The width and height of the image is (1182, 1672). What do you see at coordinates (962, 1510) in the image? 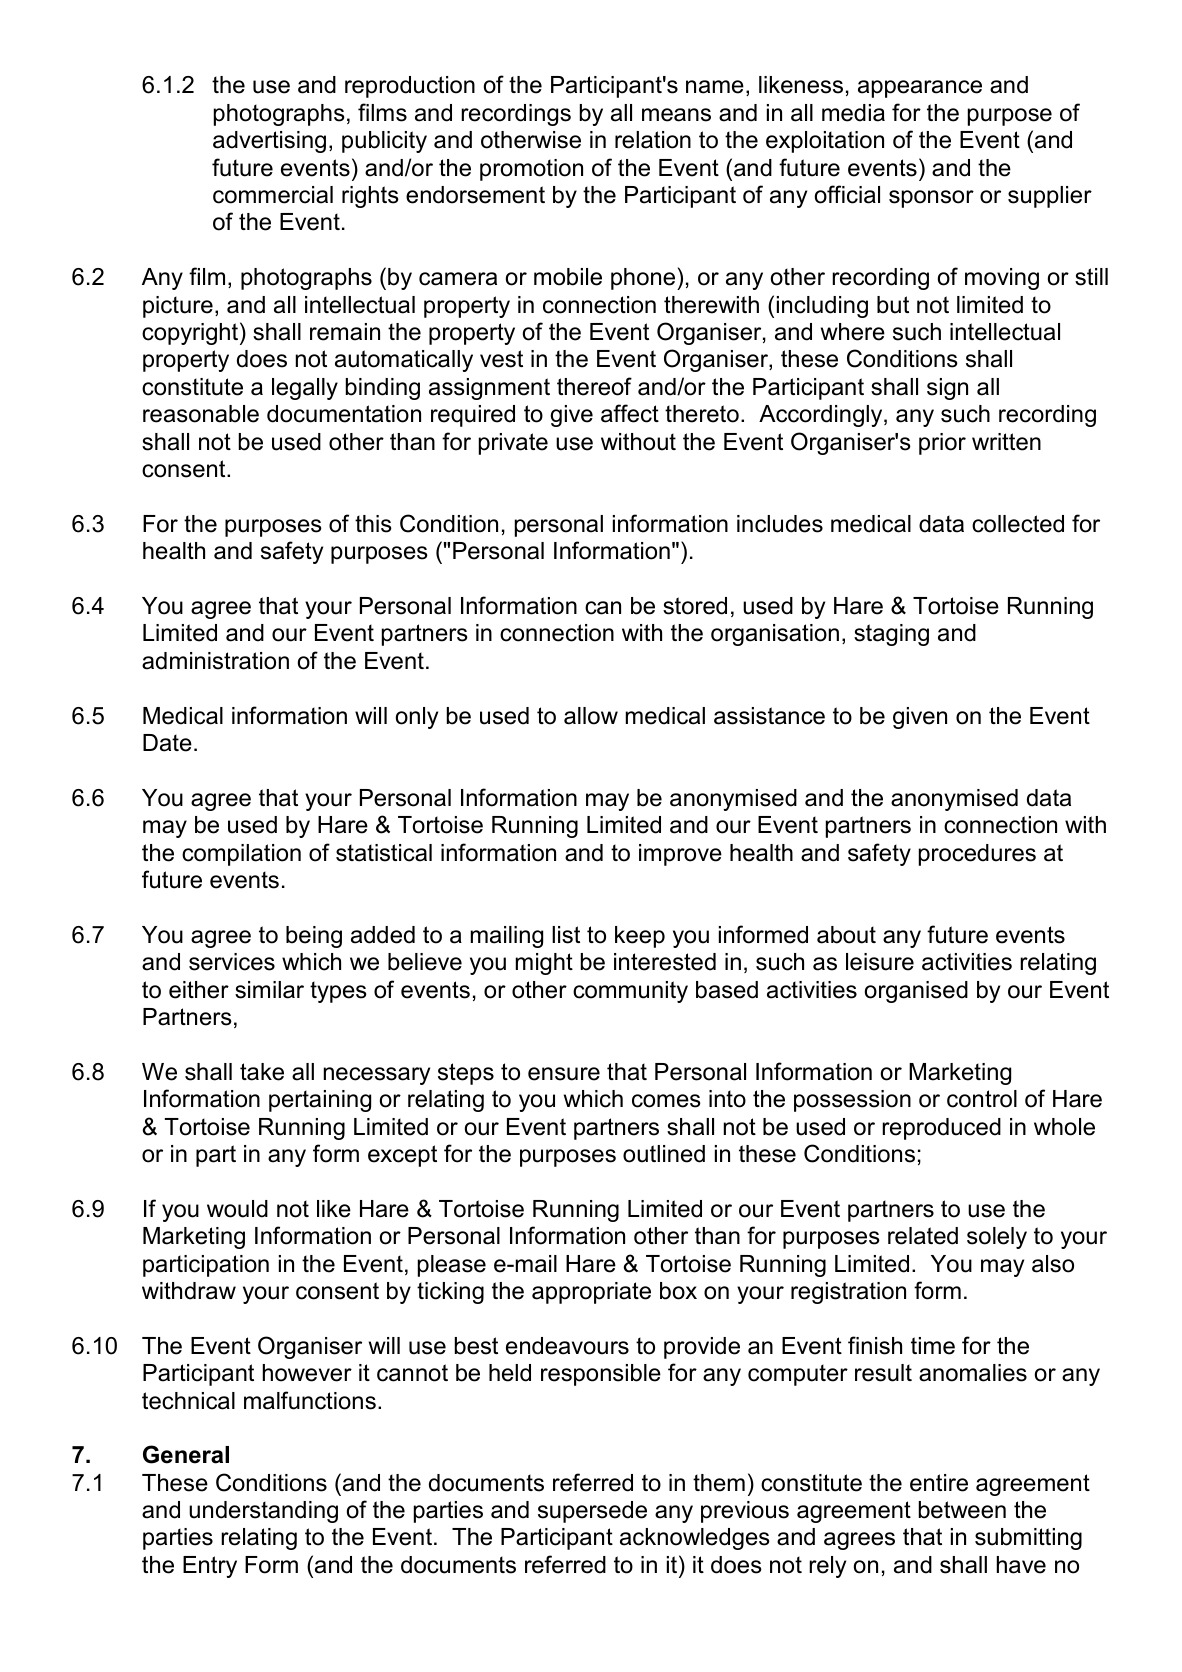
I see `between` at bounding box center [962, 1510].
